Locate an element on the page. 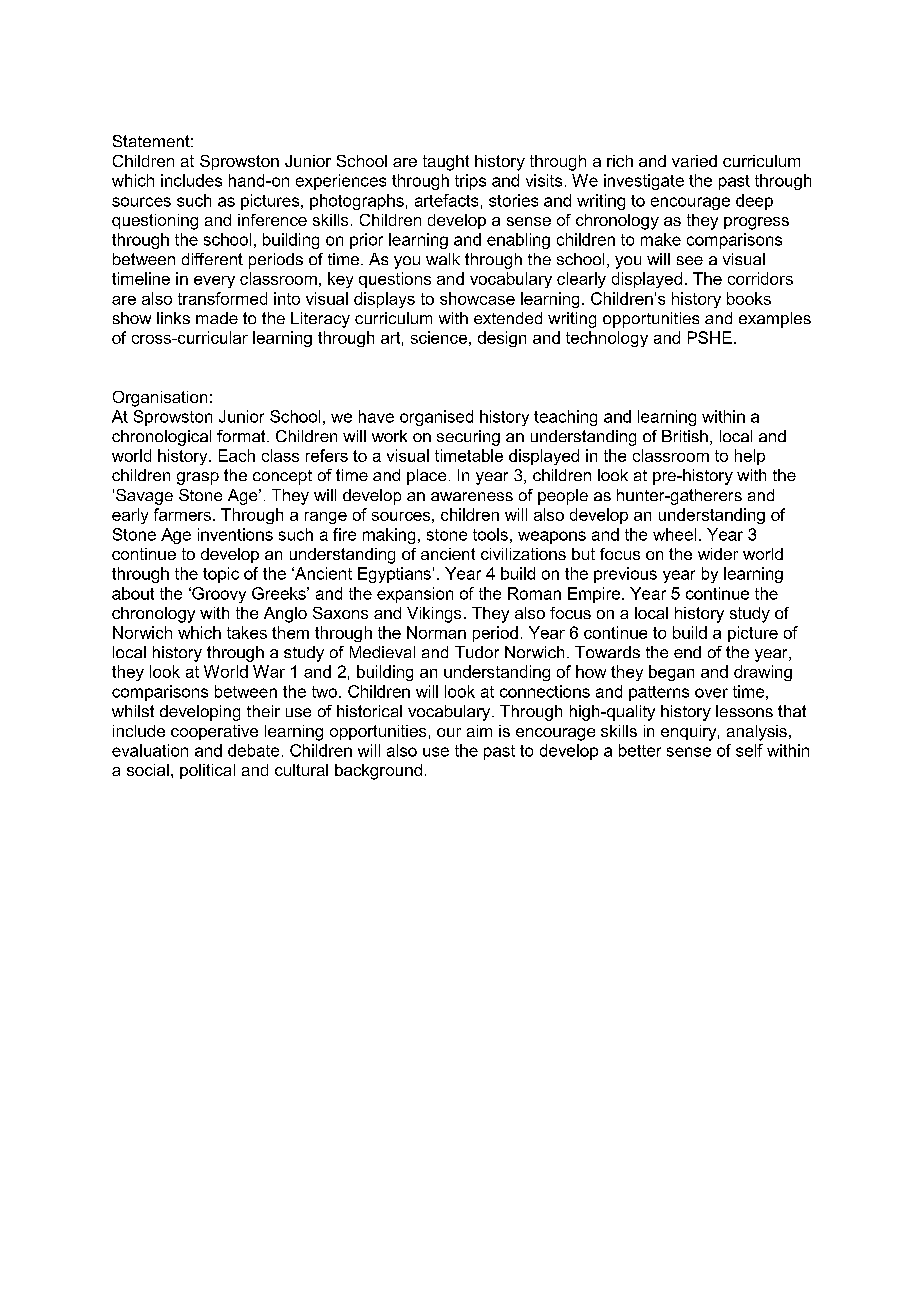 The width and height of the document is (924, 1308). trips is located at coordinates (470, 182).
